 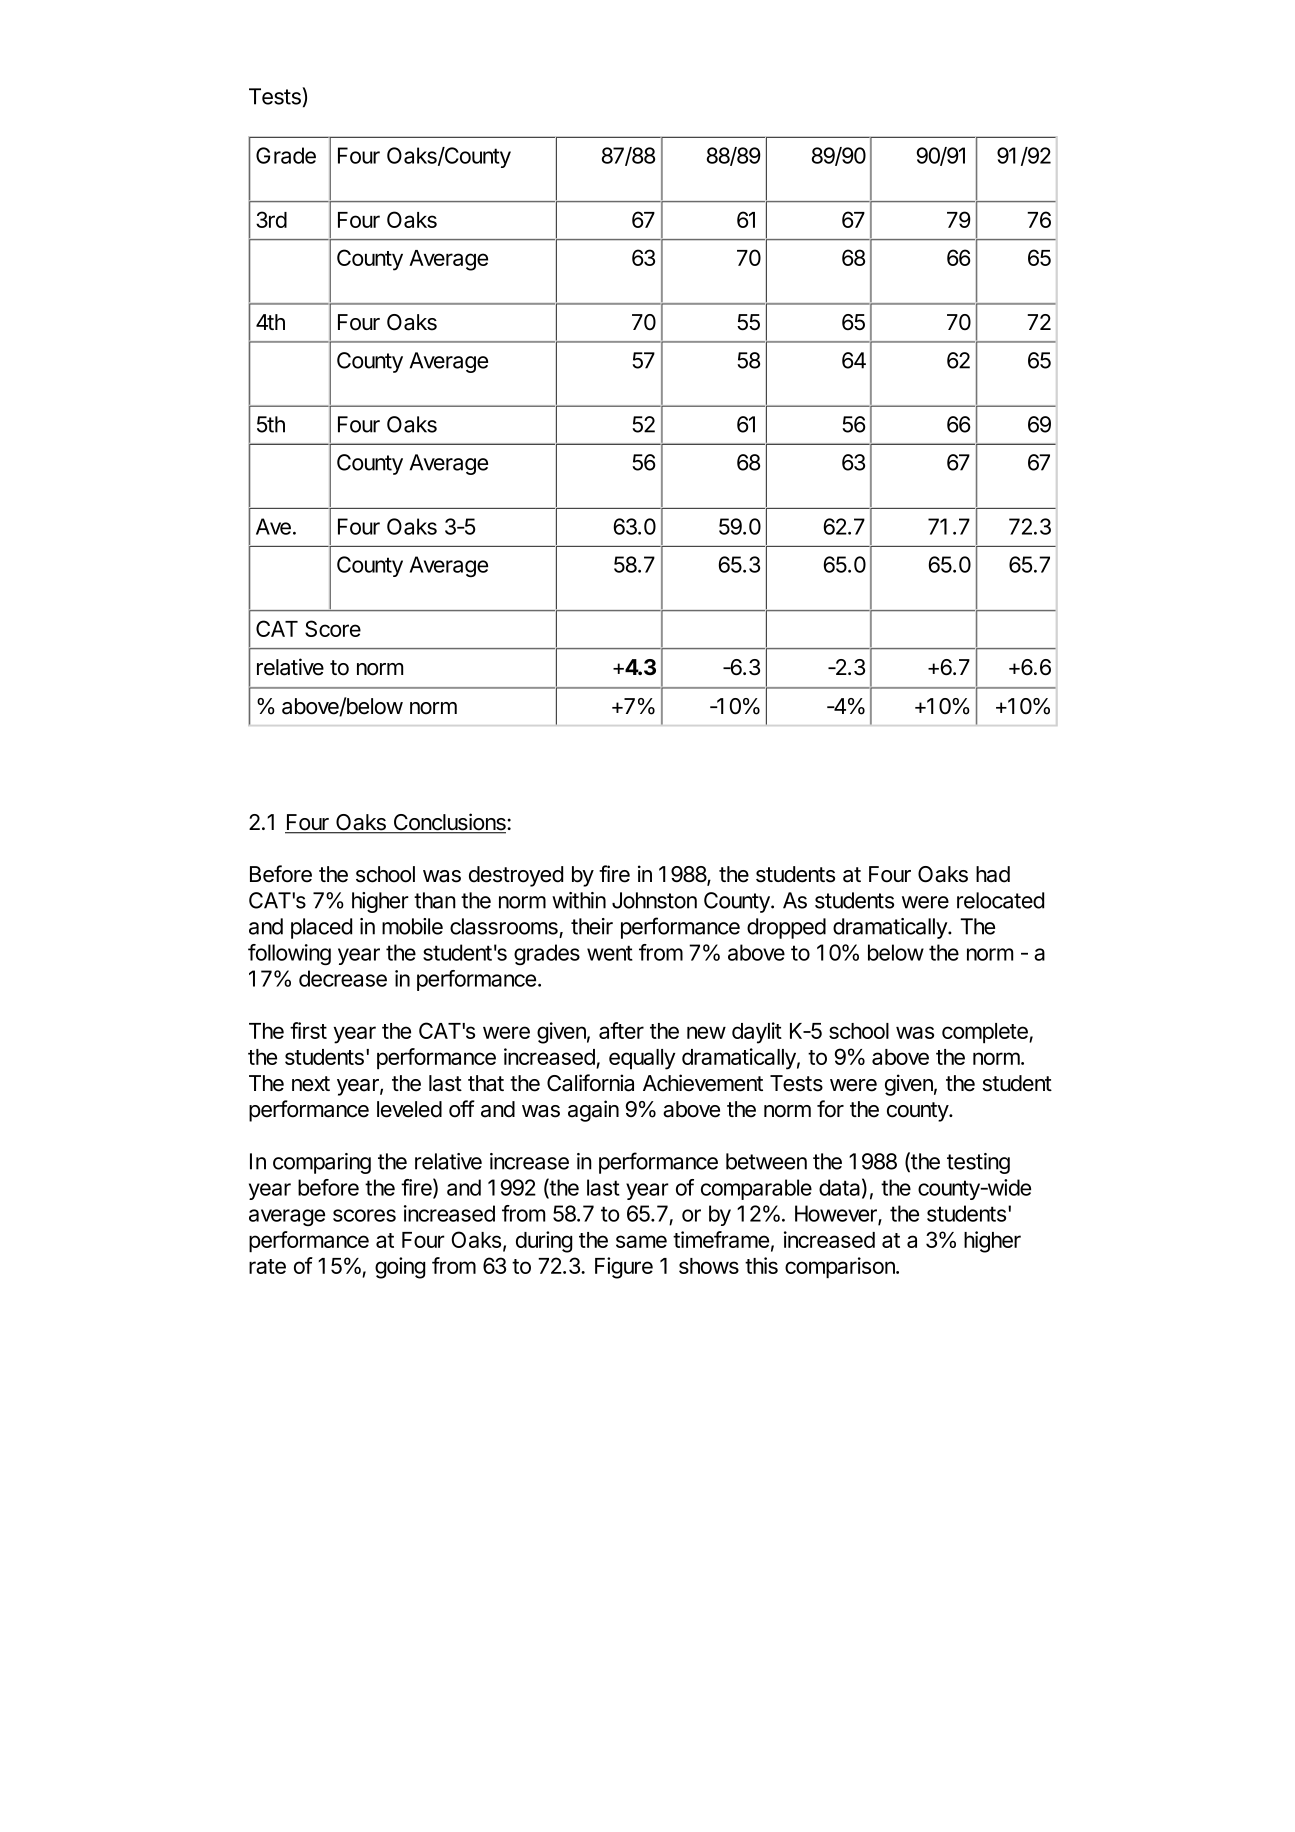 What do you see at coordinates (993, 874) in the document?
I see `had` at bounding box center [993, 874].
